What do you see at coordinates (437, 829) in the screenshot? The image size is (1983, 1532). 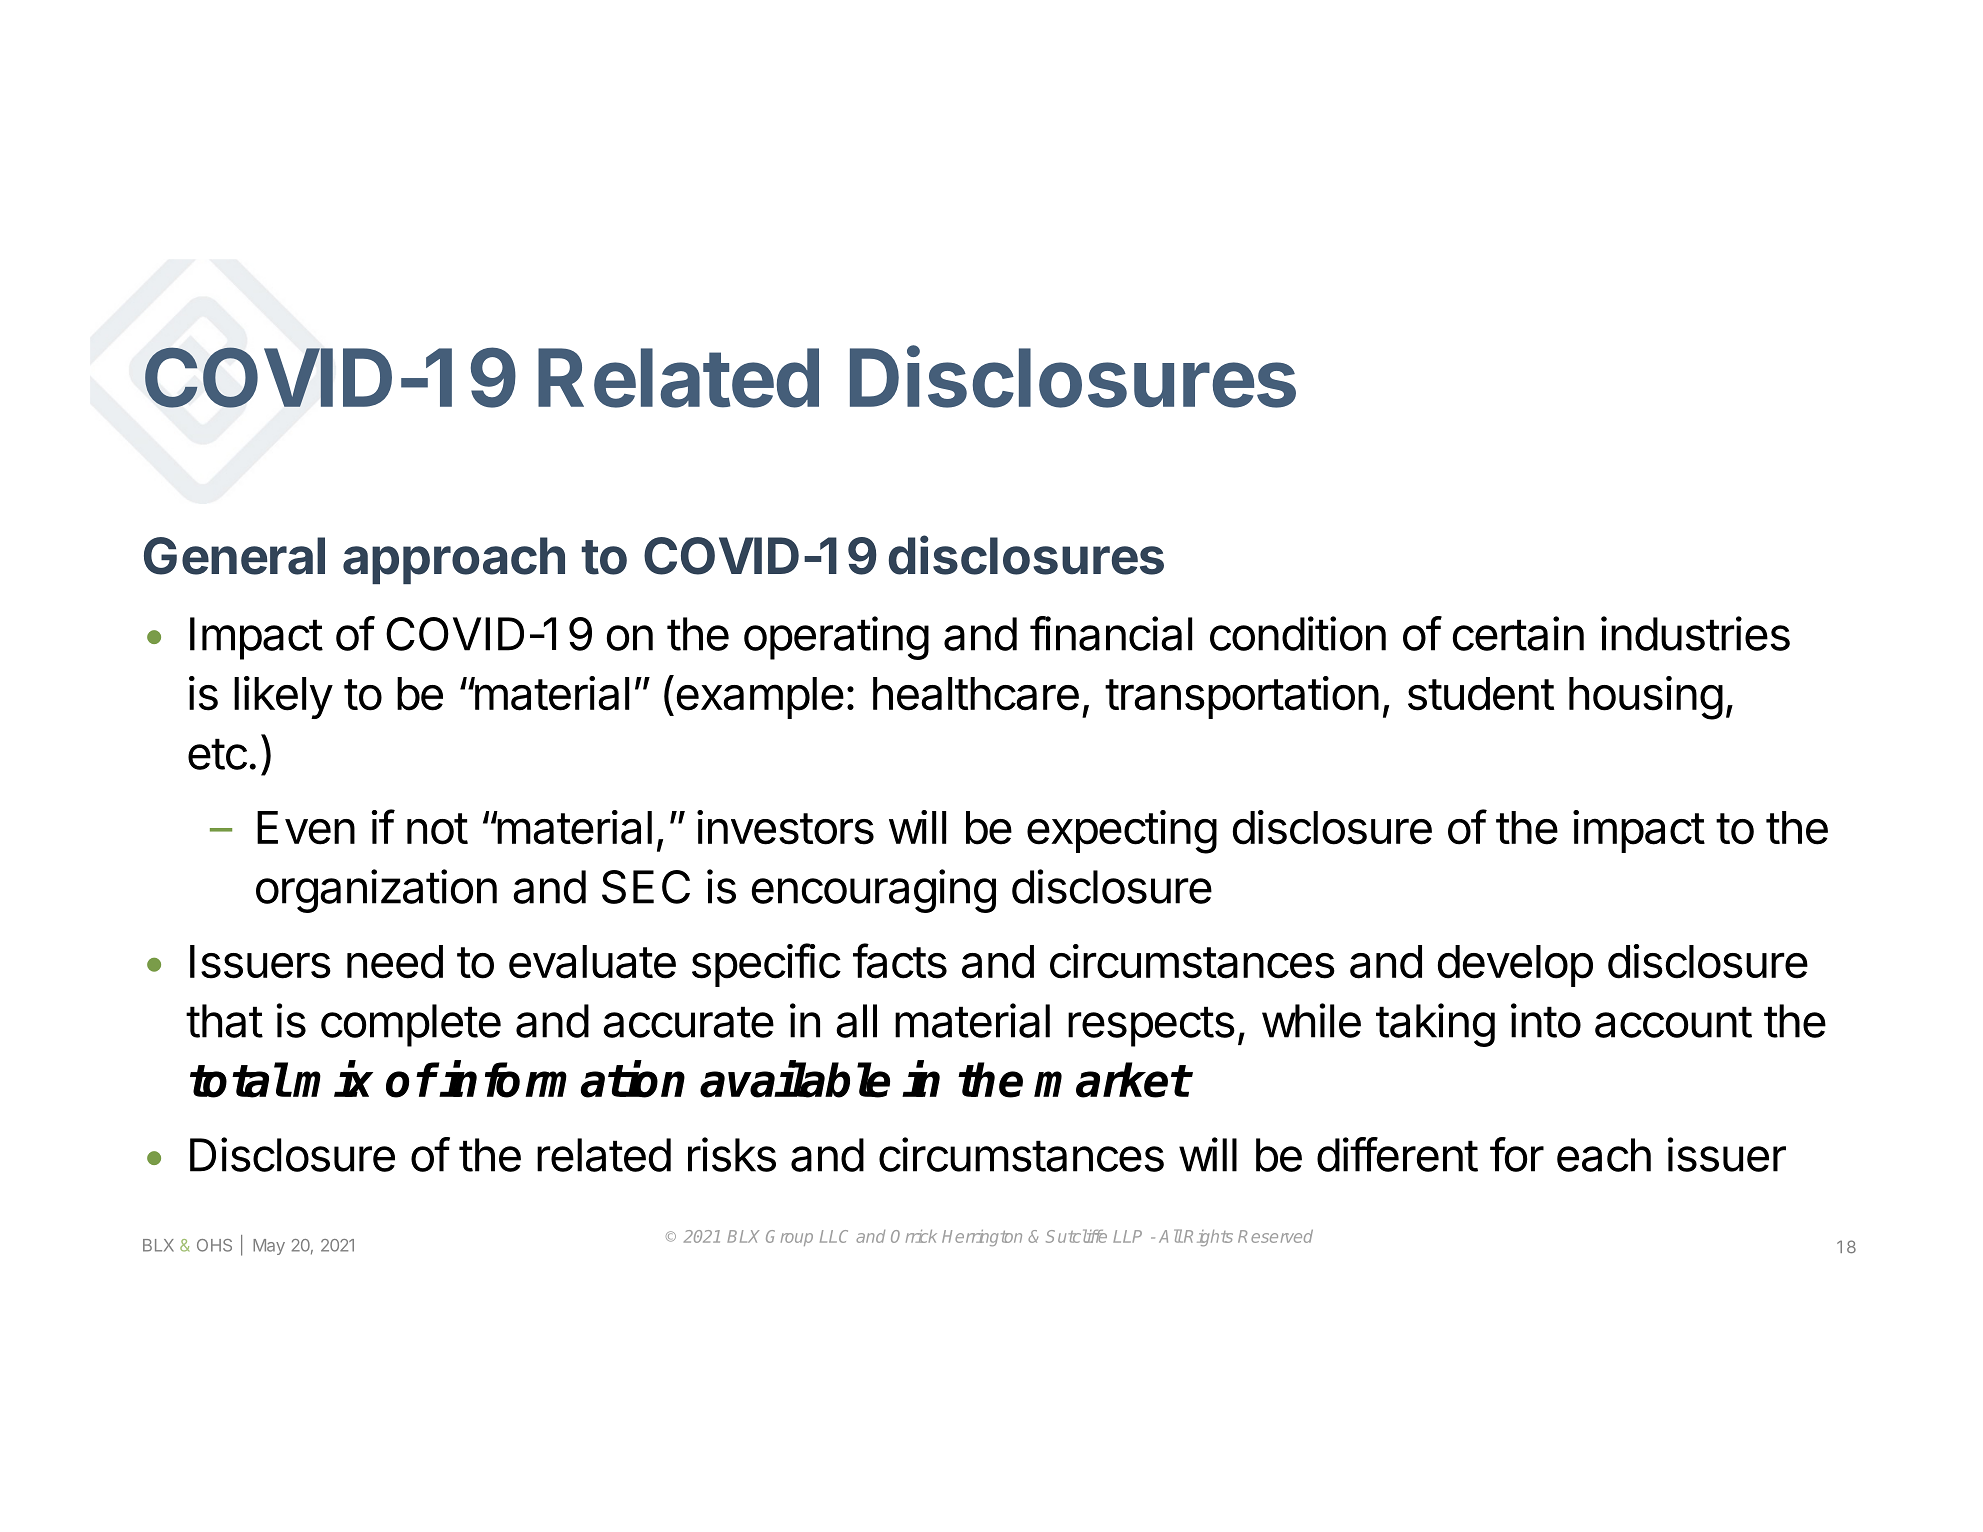 I see `not` at bounding box center [437, 829].
